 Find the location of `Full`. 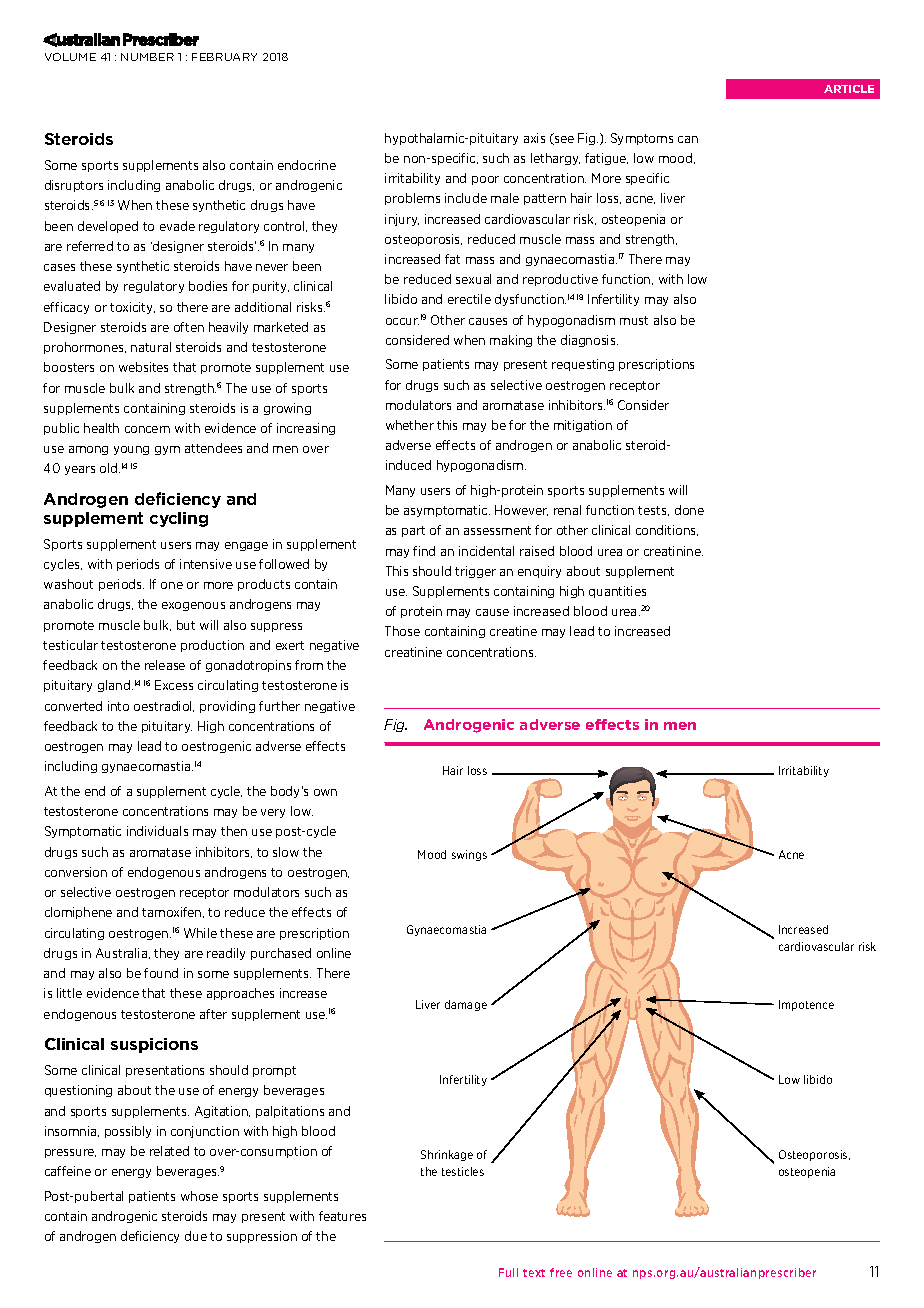

Full is located at coordinates (508, 1272).
